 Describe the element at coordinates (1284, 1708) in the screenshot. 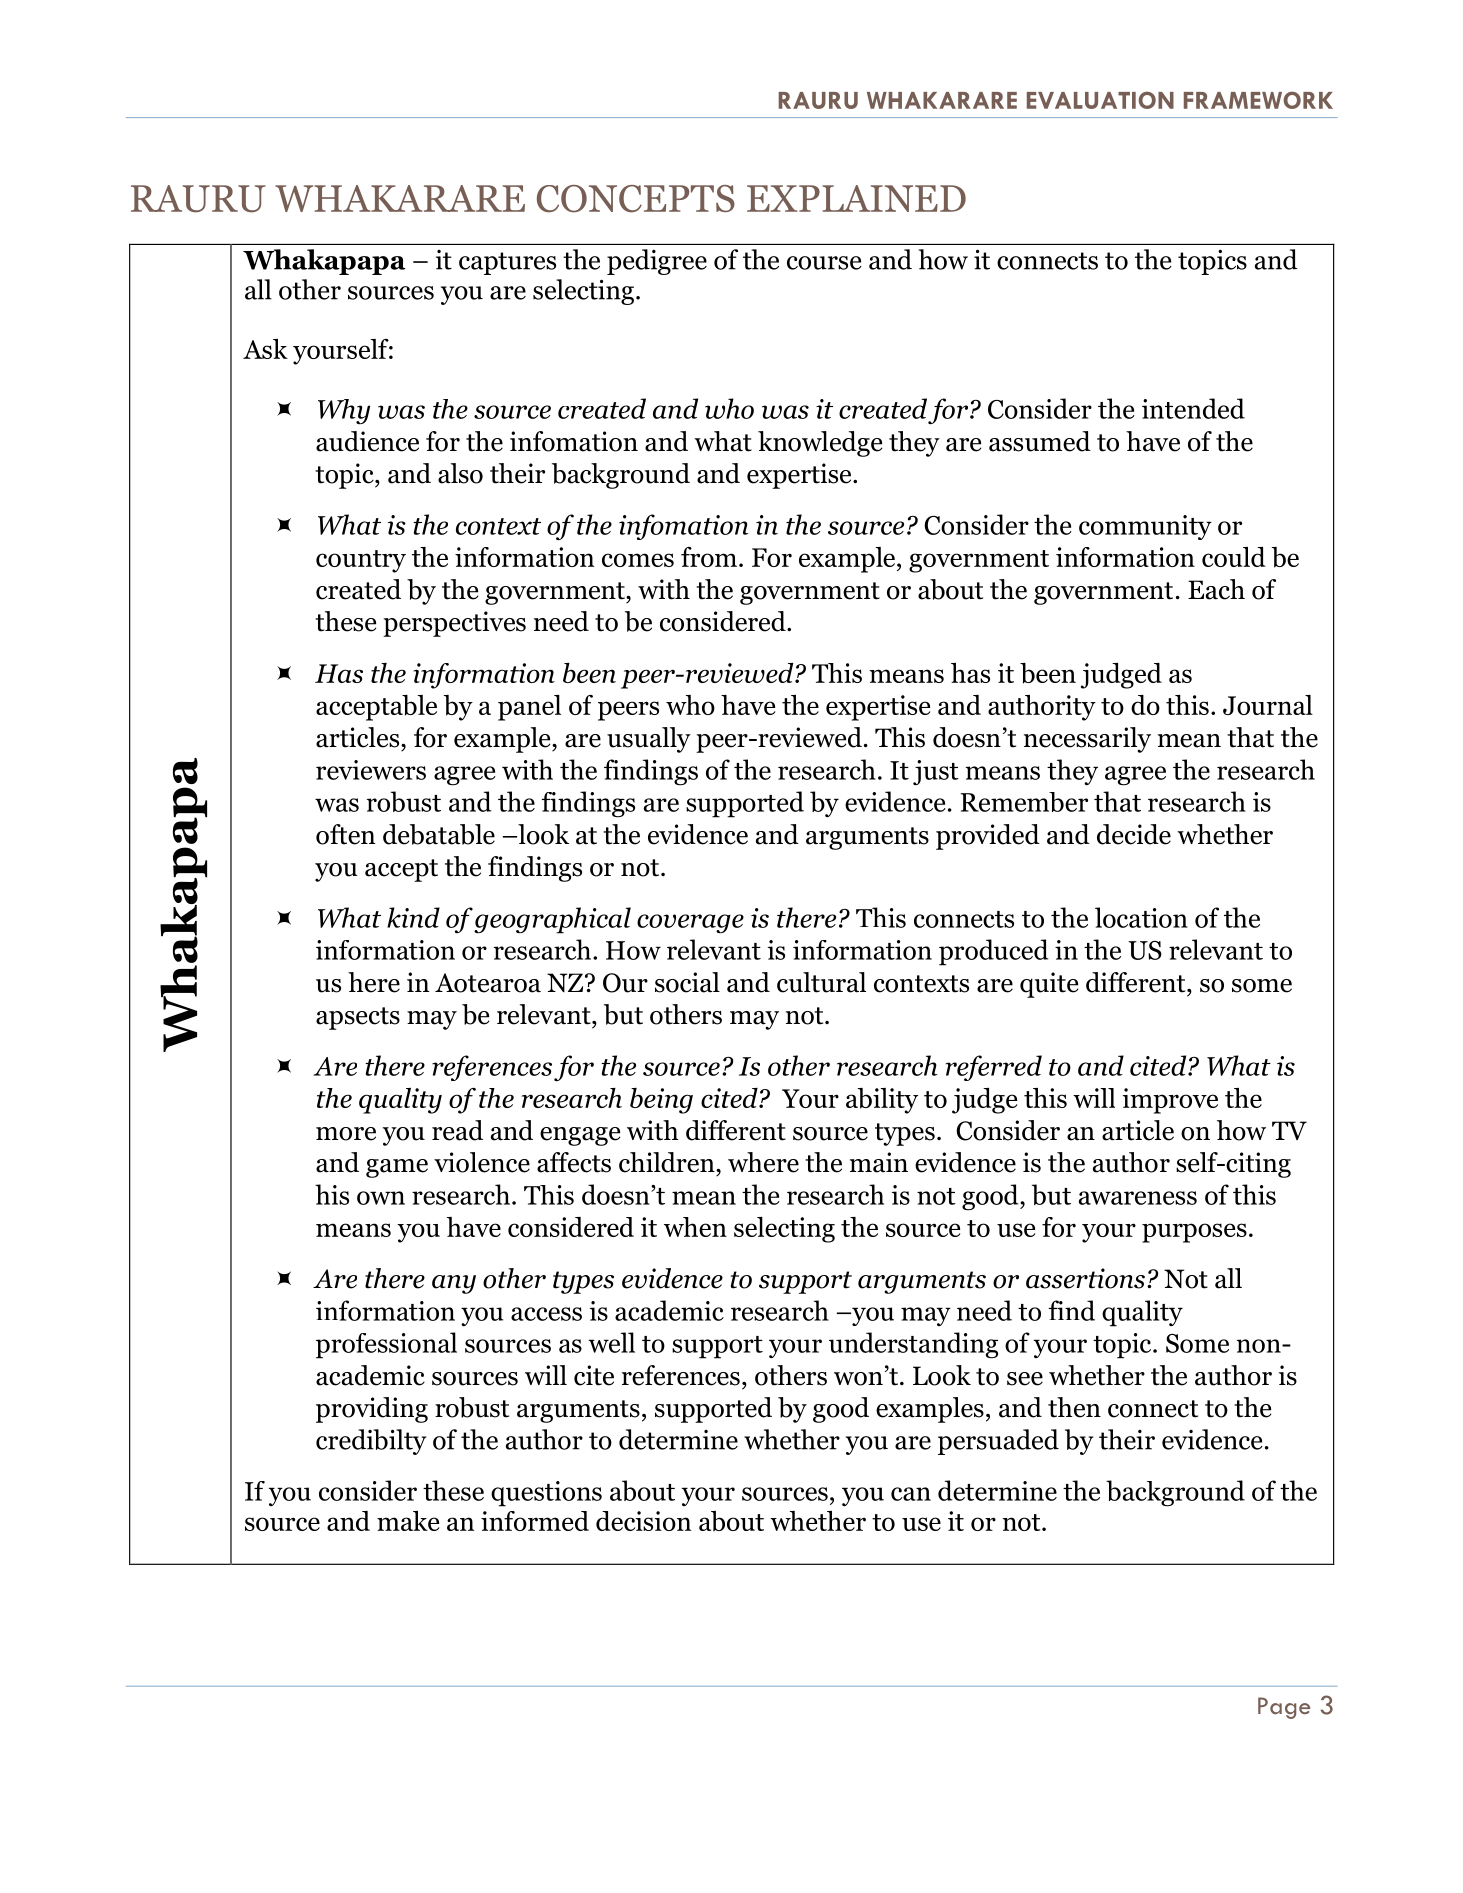

I see `Page` at that location.
